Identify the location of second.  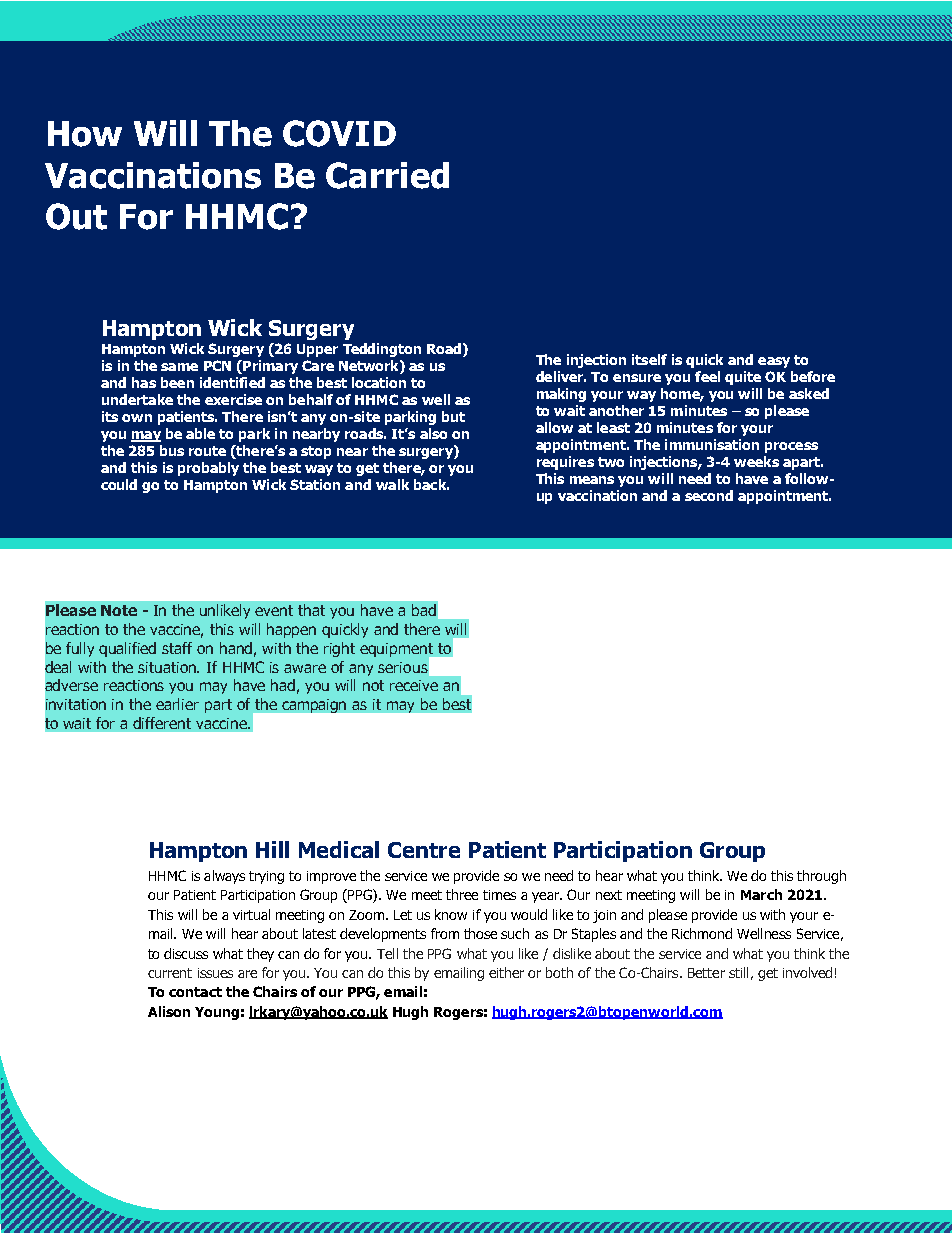
(709, 495).
